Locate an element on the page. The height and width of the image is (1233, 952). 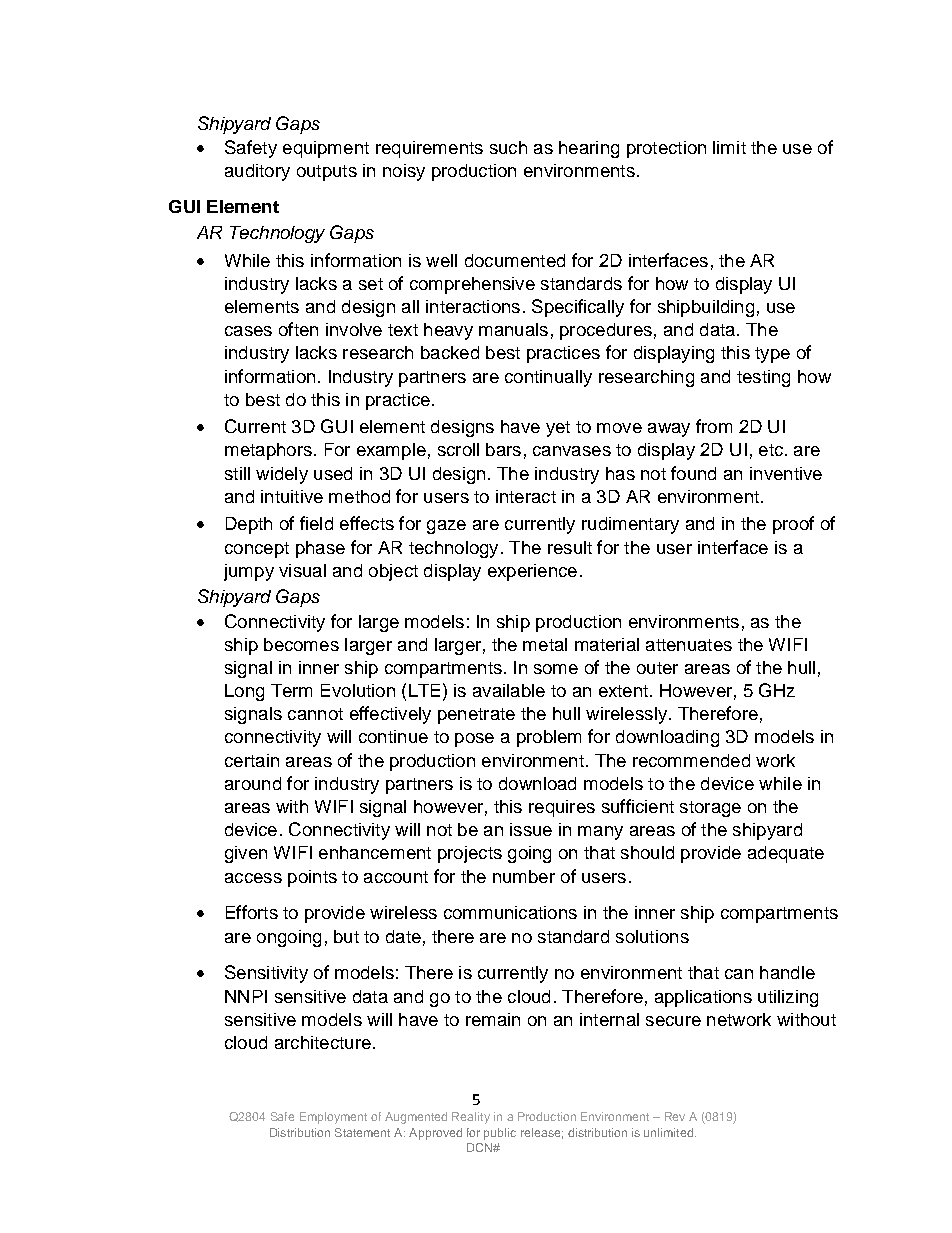
adequate is located at coordinates (786, 854).
